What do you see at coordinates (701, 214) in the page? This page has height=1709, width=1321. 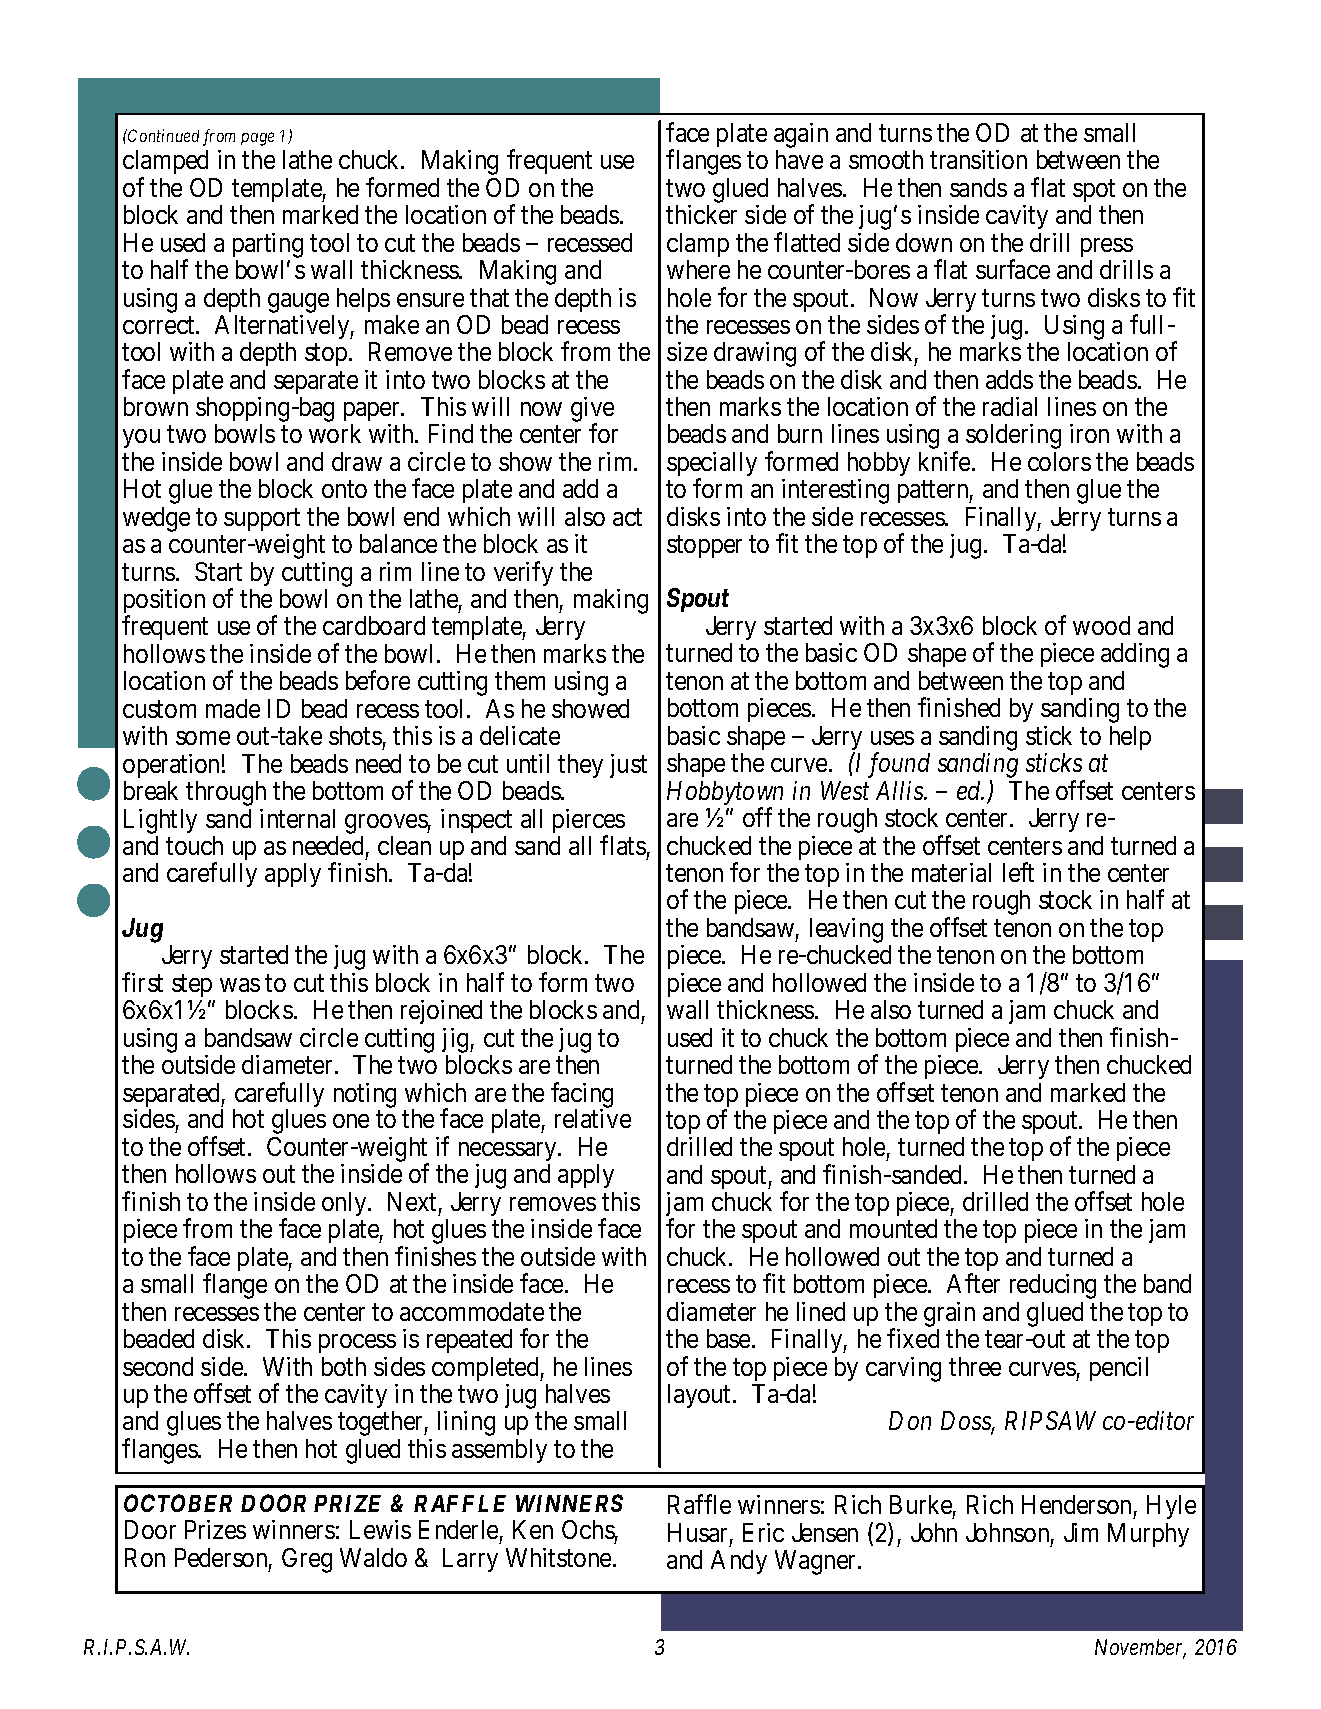 I see `thicker` at bounding box center [701, 214].
